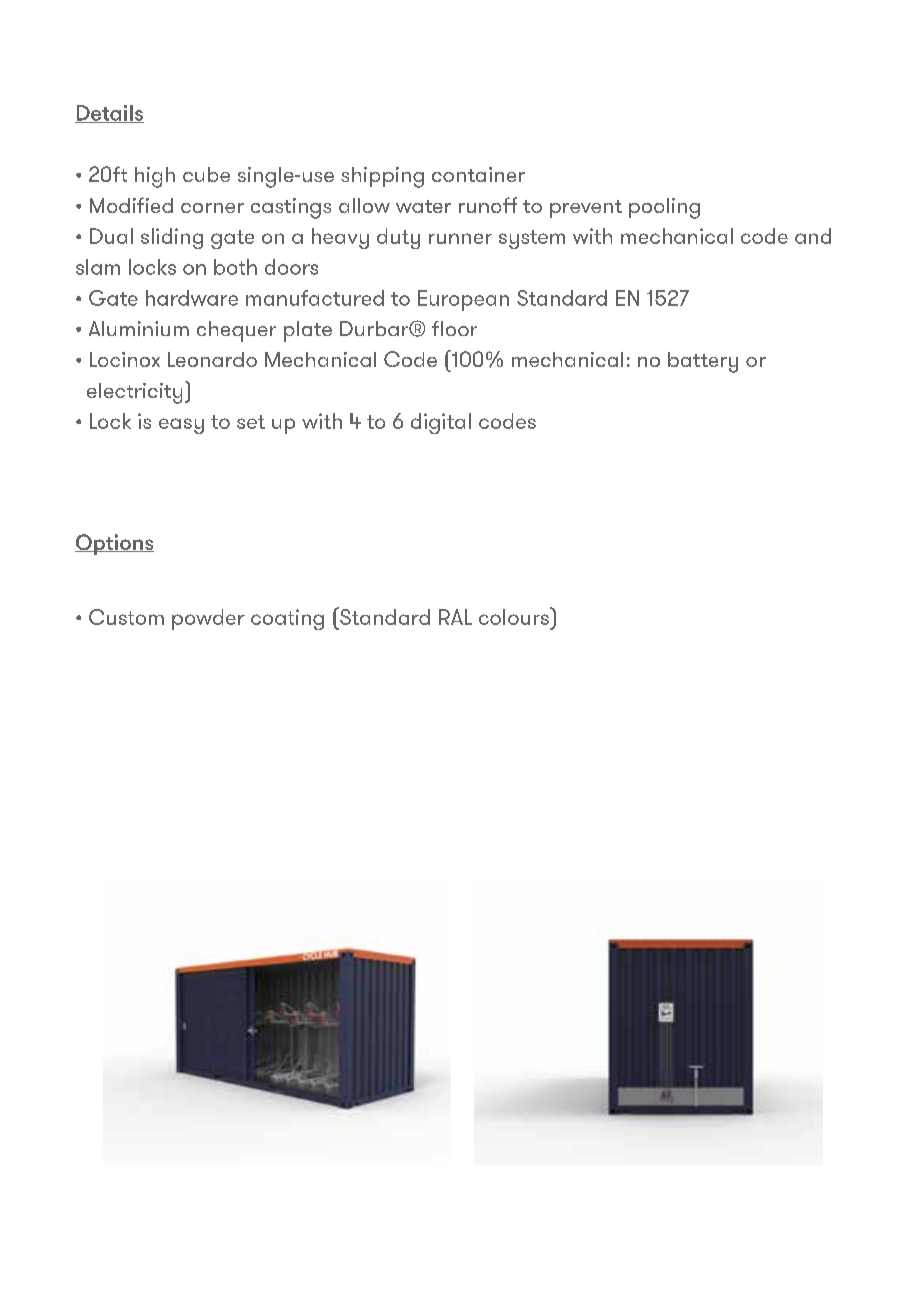 The width and height of the screenshot is (924, 1311). I want to click on hardware, so click(192, 298).
